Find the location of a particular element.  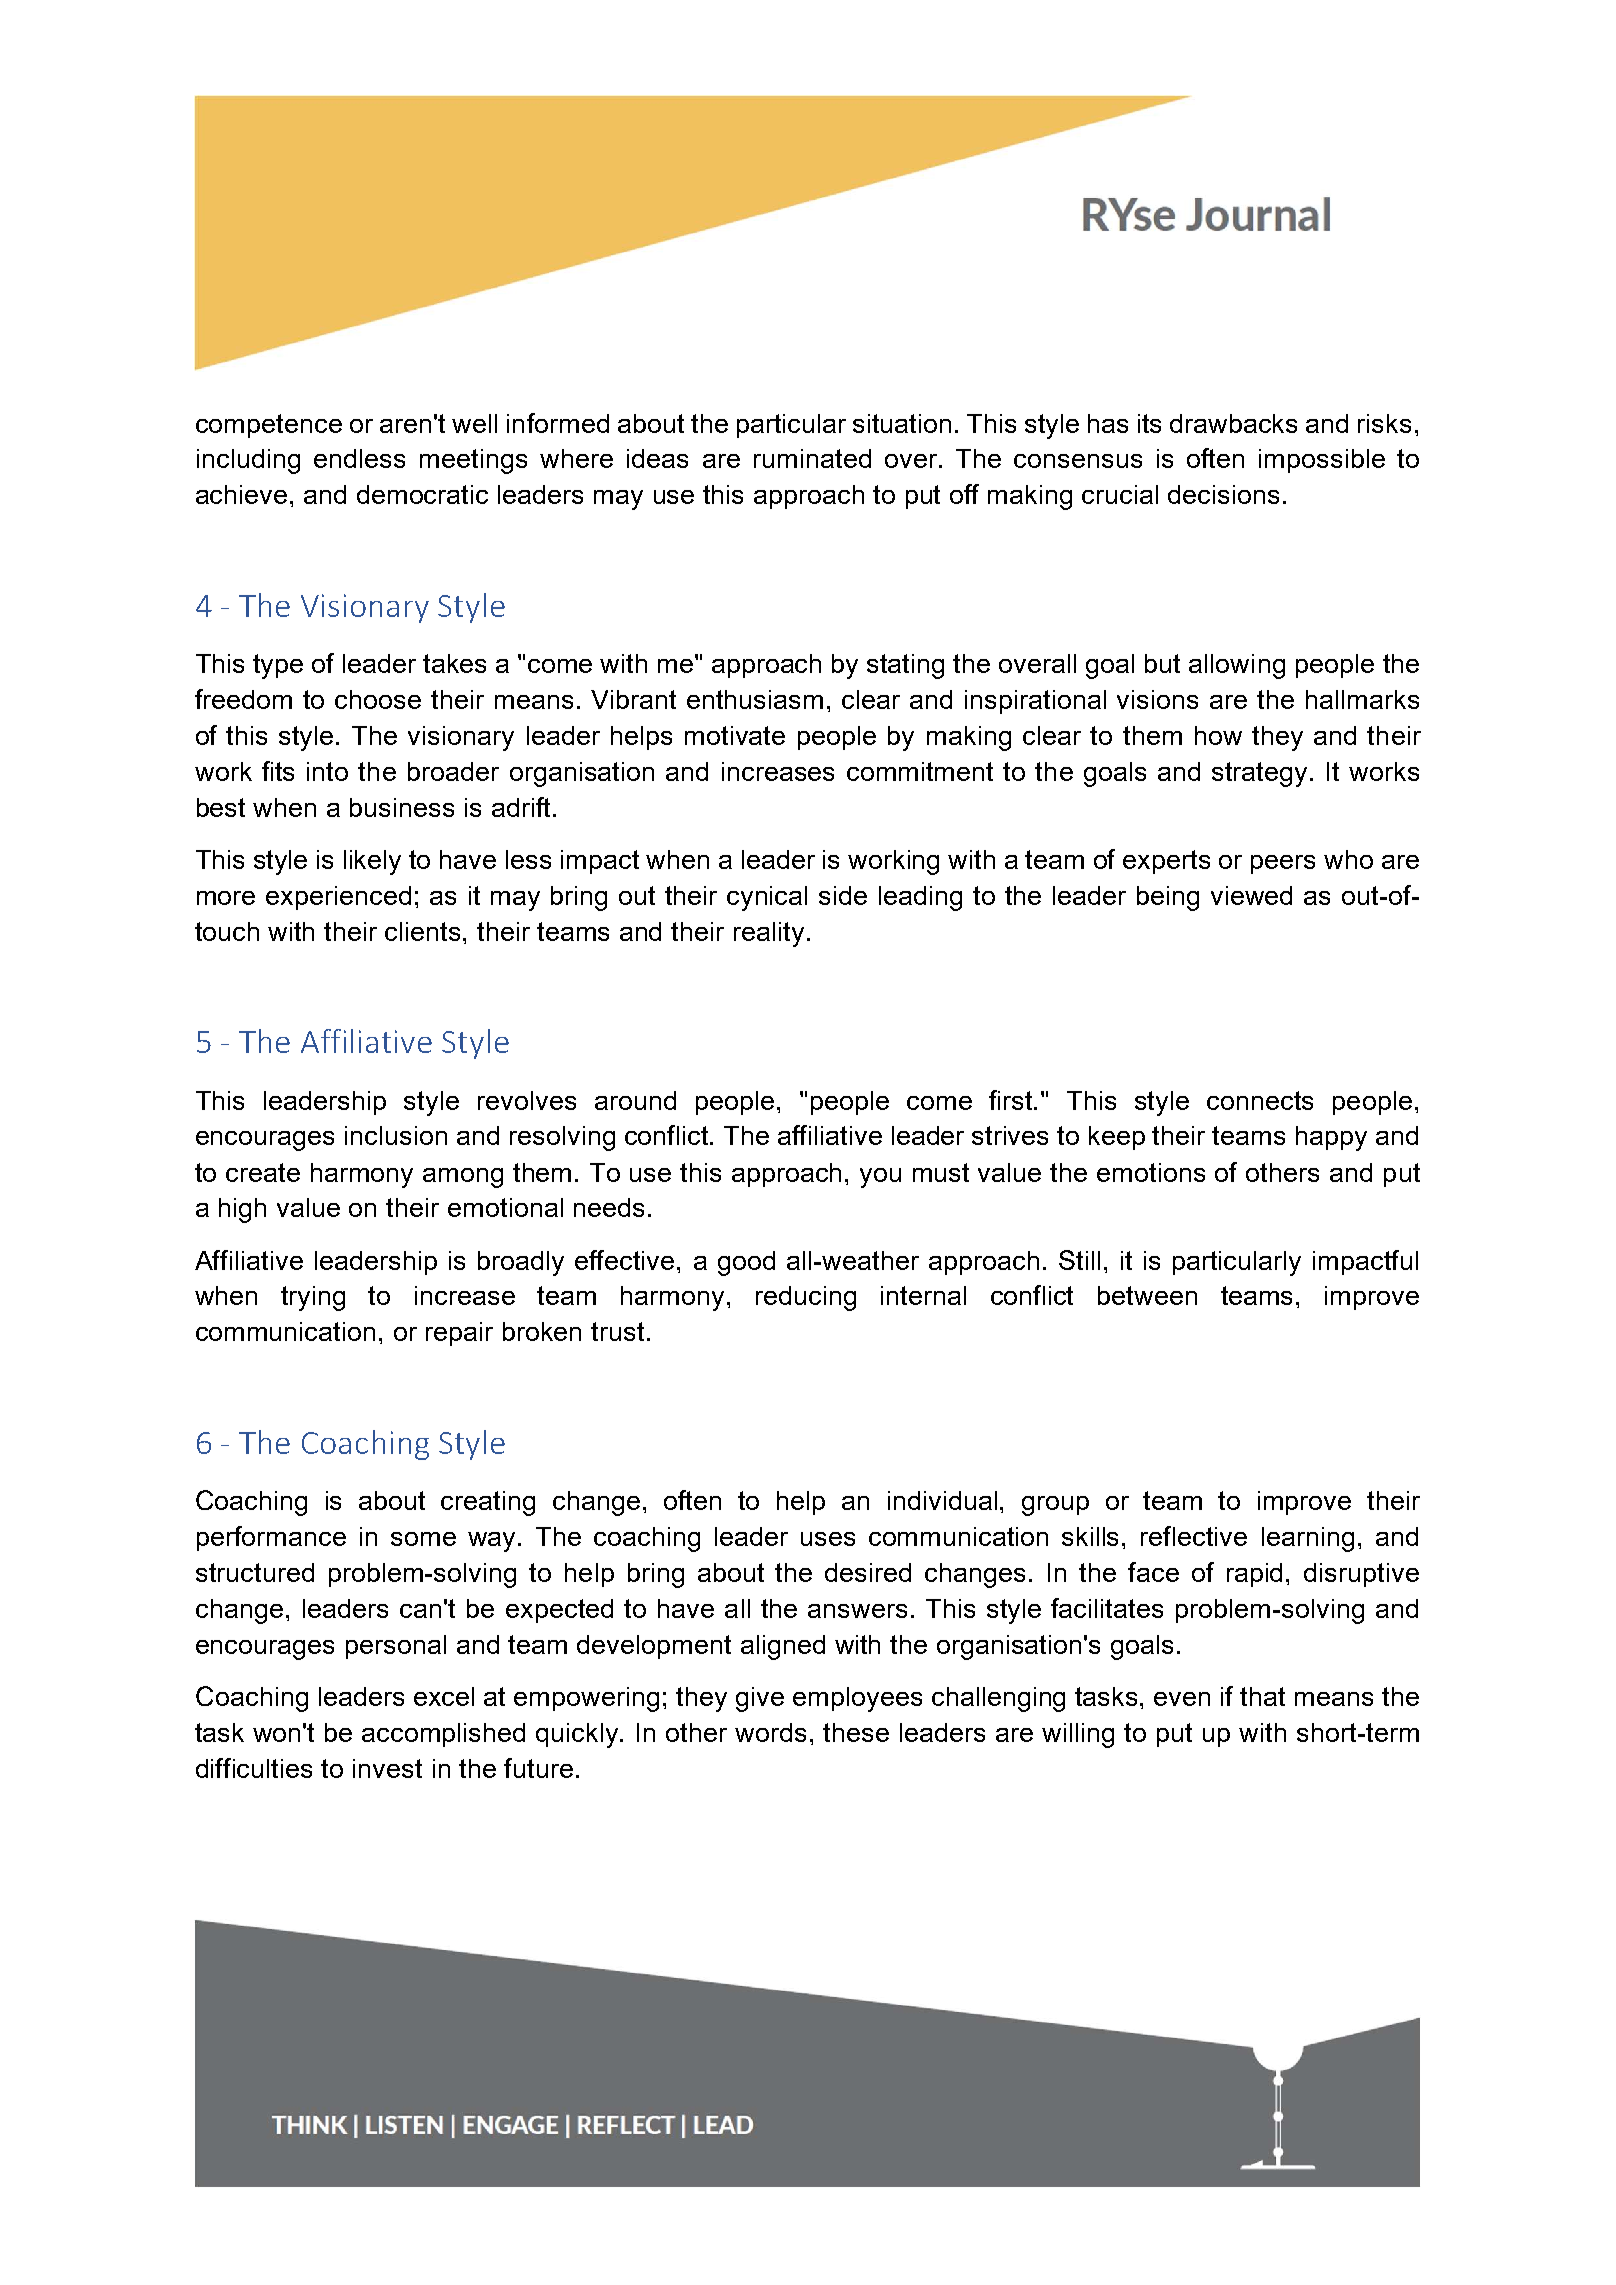

that is located at coordinates (1262, 1696).
